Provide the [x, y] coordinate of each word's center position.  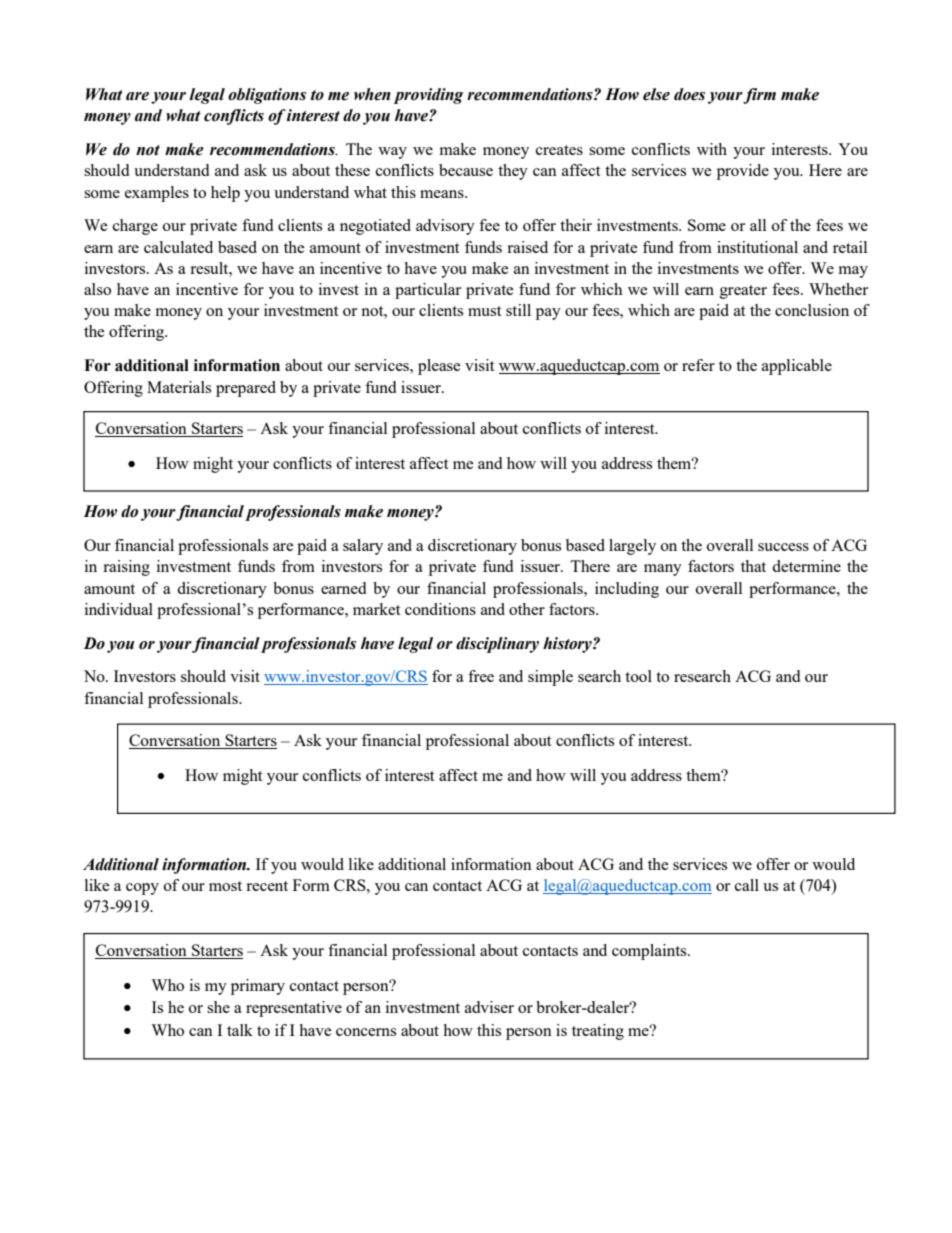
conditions [440, 609]
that [753, 566]
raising [126, 568]
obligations [267, 96]
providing [428, 96]
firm [759, 96]
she [218, 1007]
